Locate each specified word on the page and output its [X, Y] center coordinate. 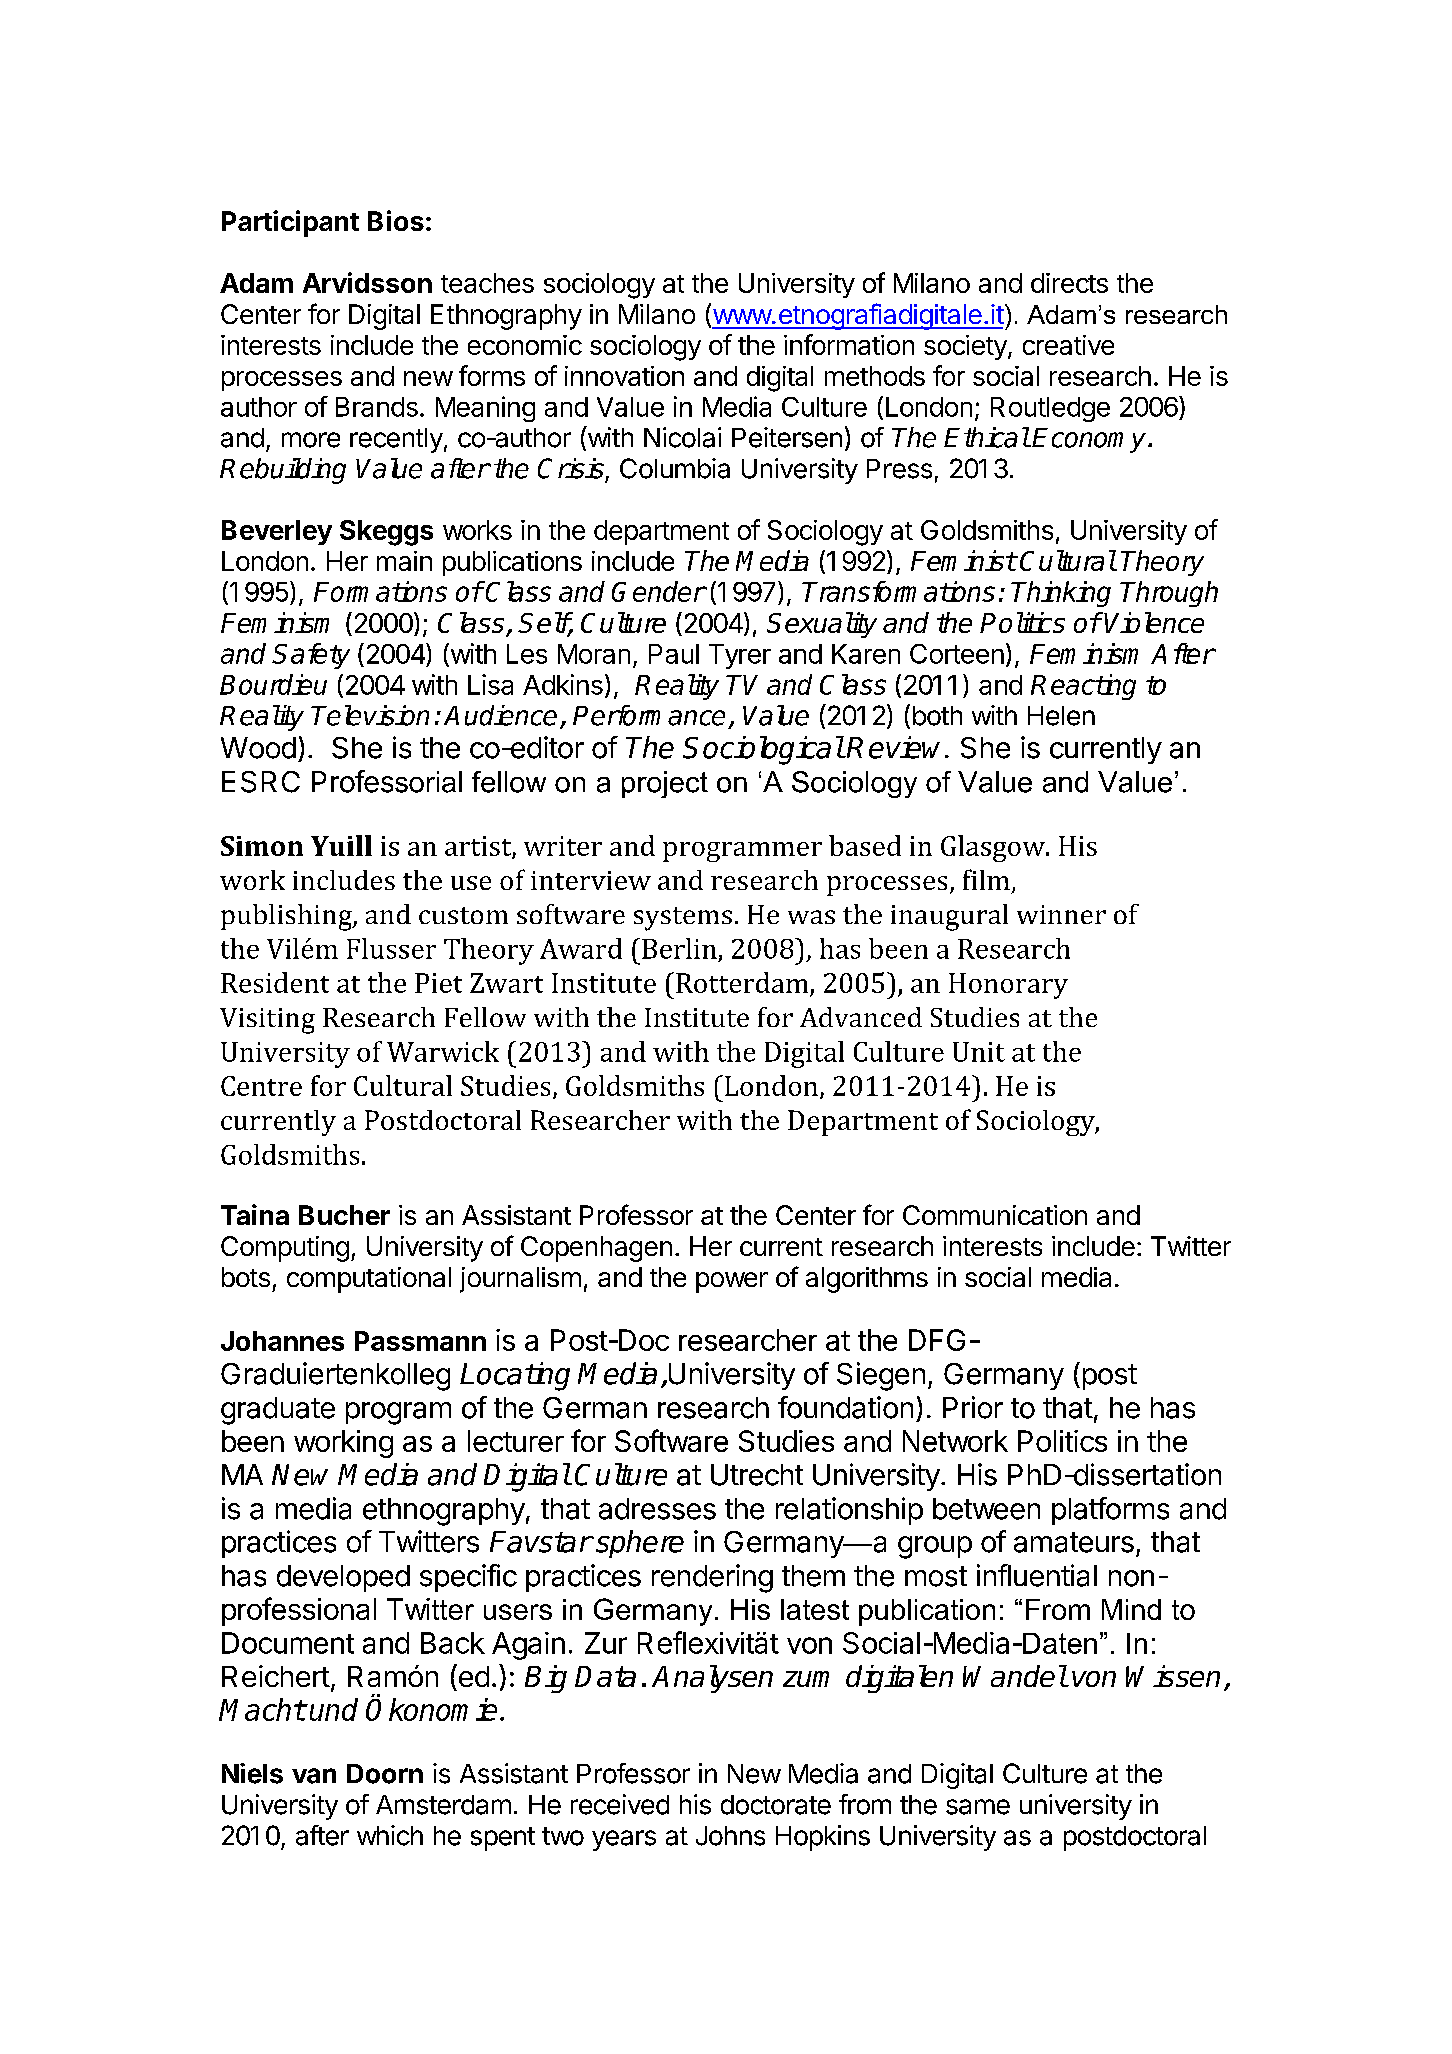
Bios [396, 220]
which [390, 1835]
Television [370, 715]
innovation [624, 376]
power [732, 1282]
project [665, 784]
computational [369, 1280]
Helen [1061, 716]
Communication [995, 1215]
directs [1069, 283]
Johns [730, 1836]
